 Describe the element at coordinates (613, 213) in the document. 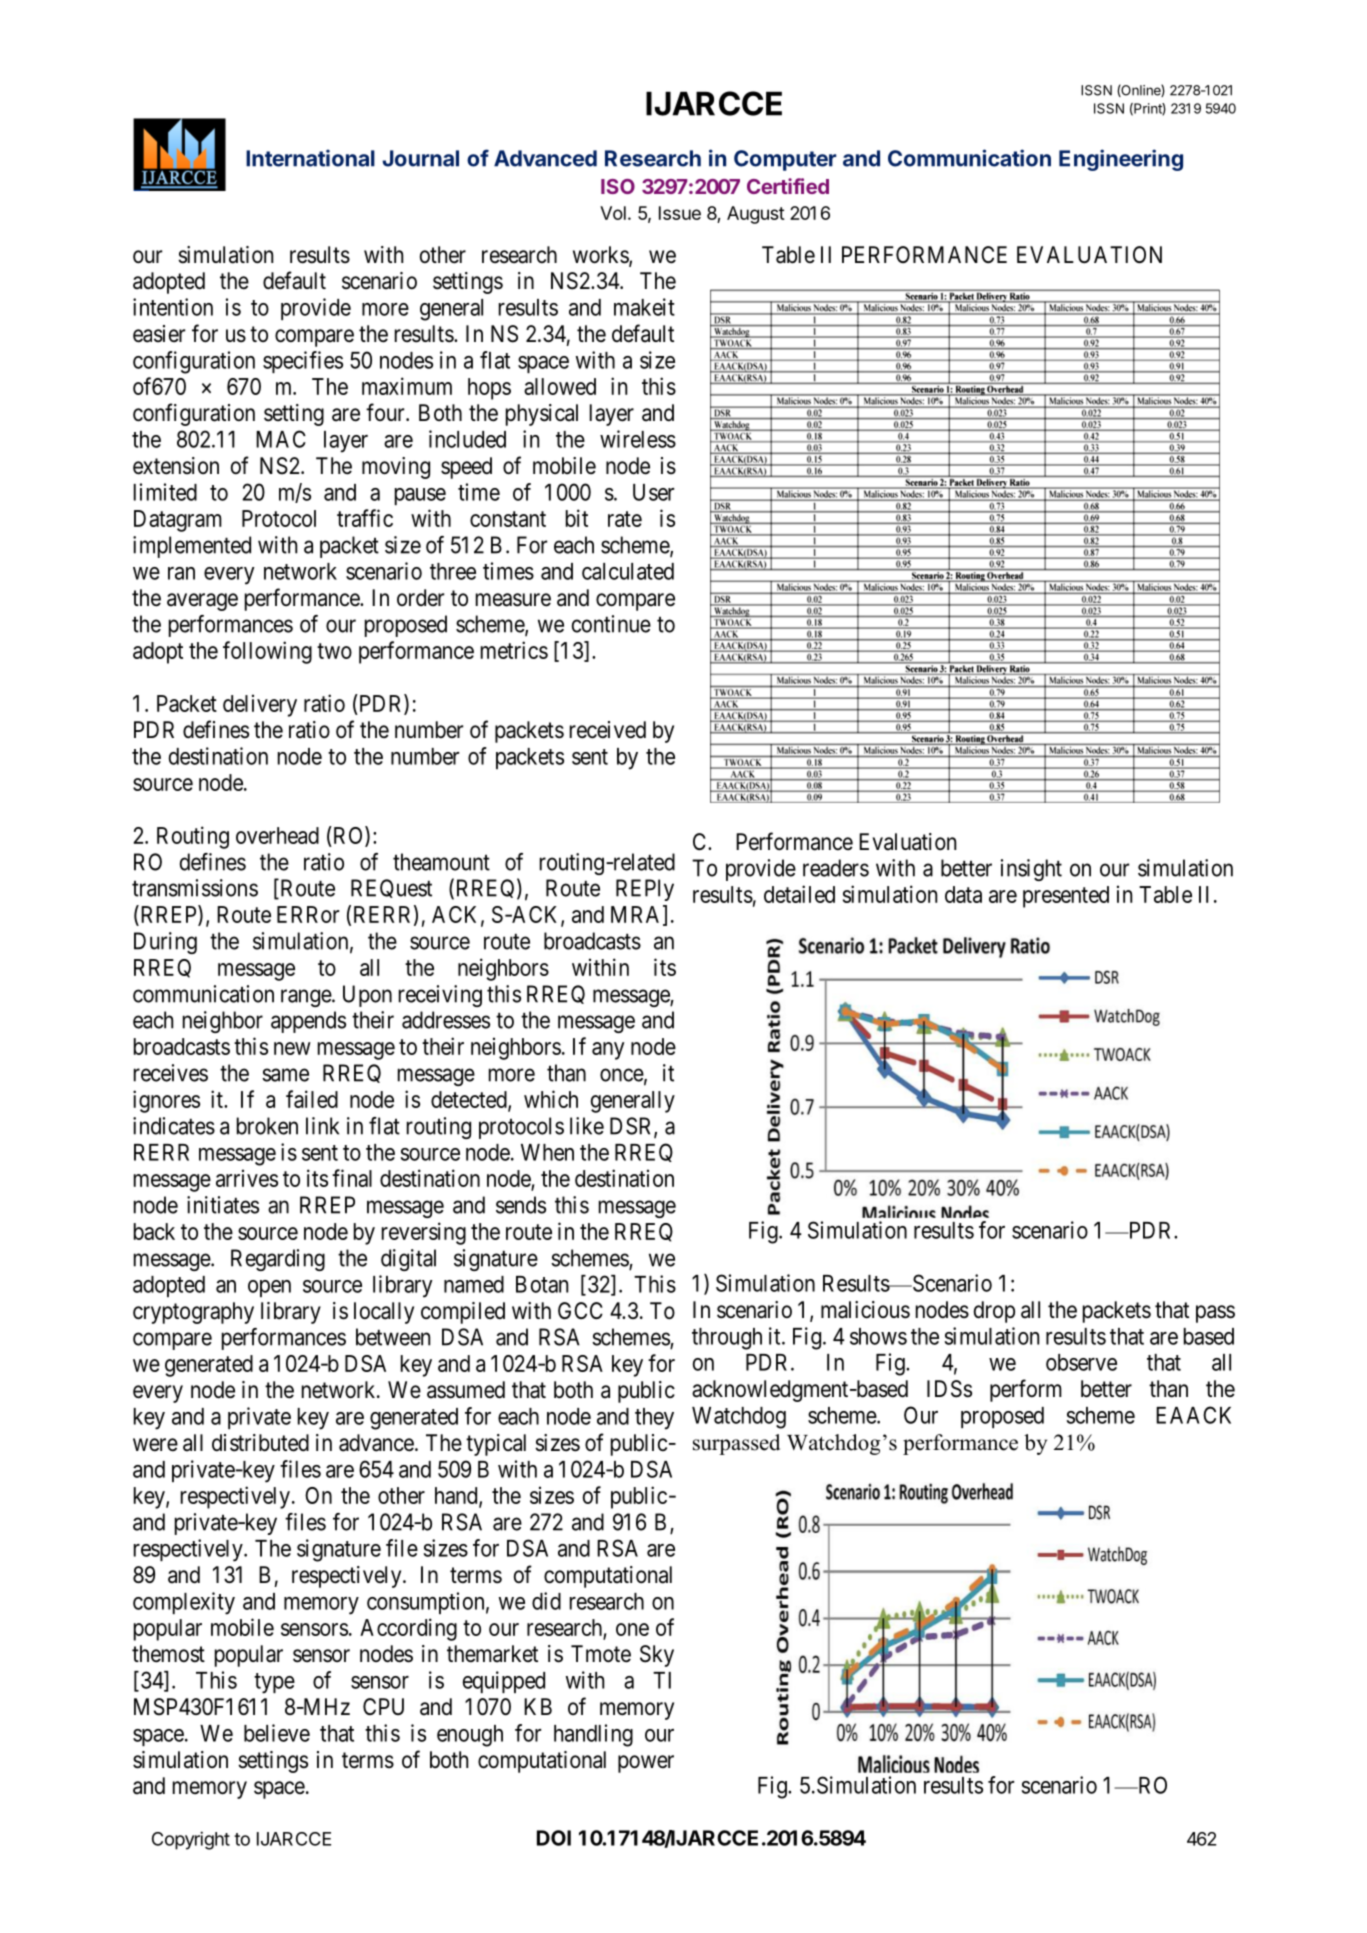

I see `Vol` at that location.
